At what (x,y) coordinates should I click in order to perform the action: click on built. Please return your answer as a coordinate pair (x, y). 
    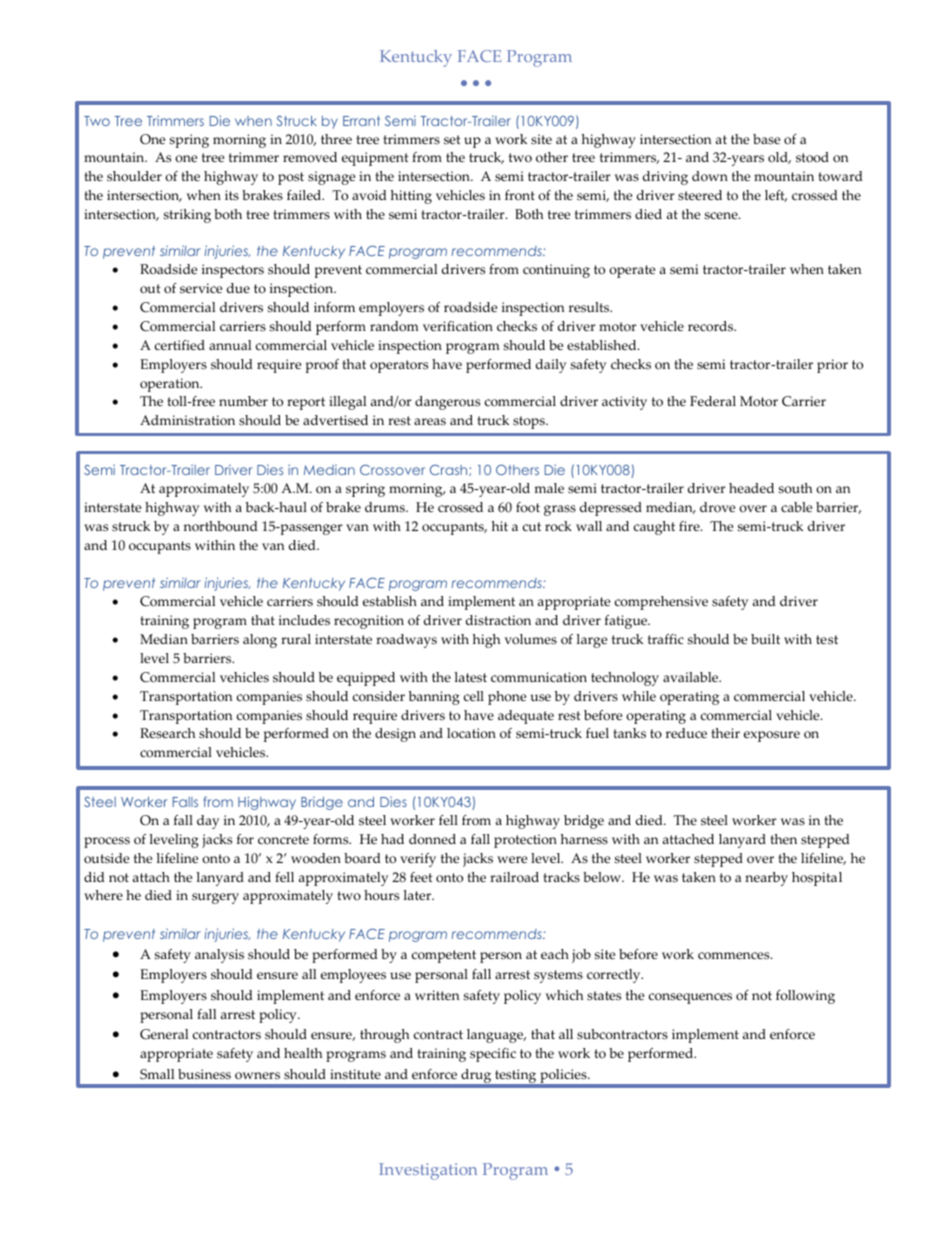
    Looking at the image, I should click on (765, 639).
